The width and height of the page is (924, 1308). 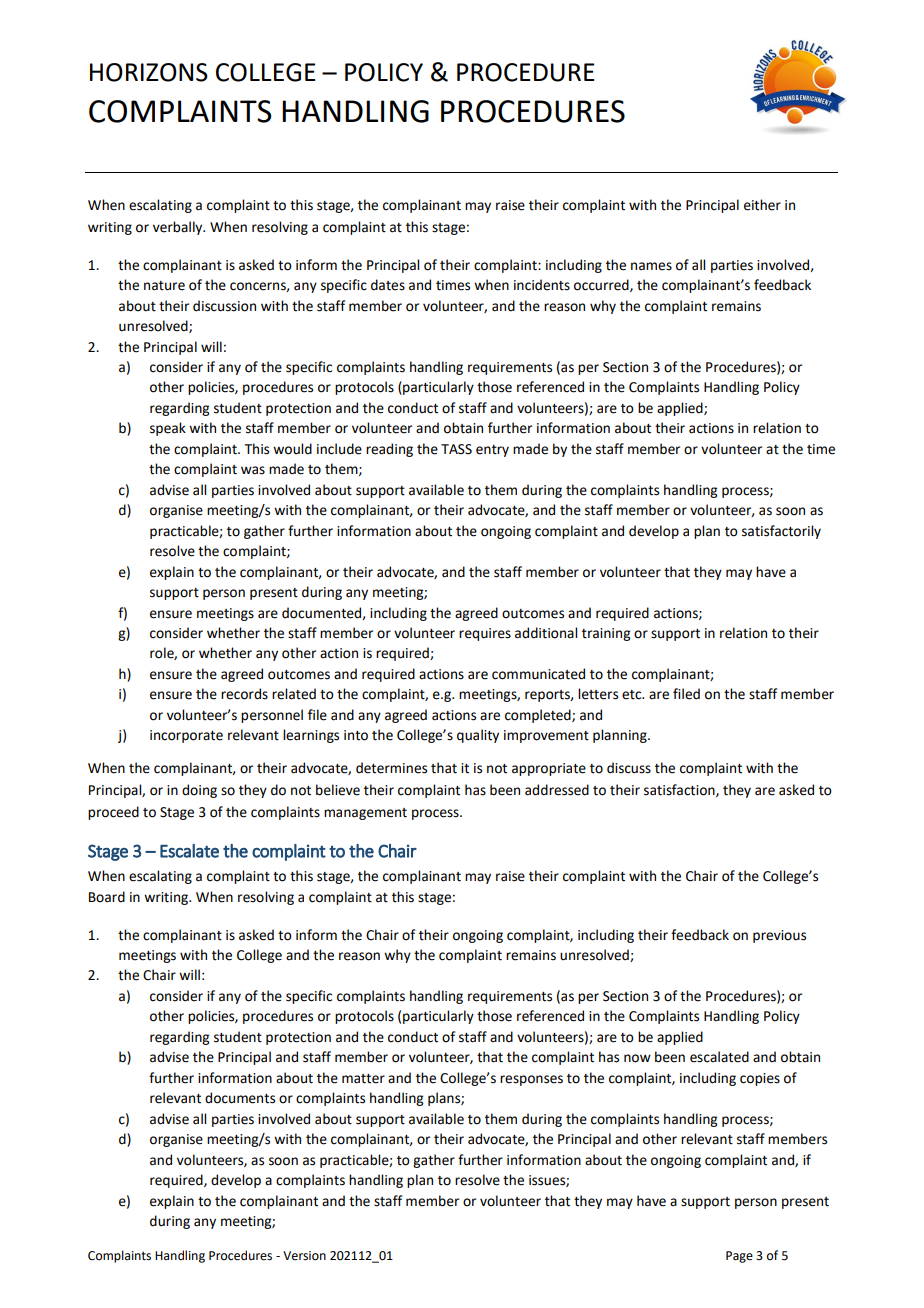 I want to click on requires, so click(x=485, y=634).
